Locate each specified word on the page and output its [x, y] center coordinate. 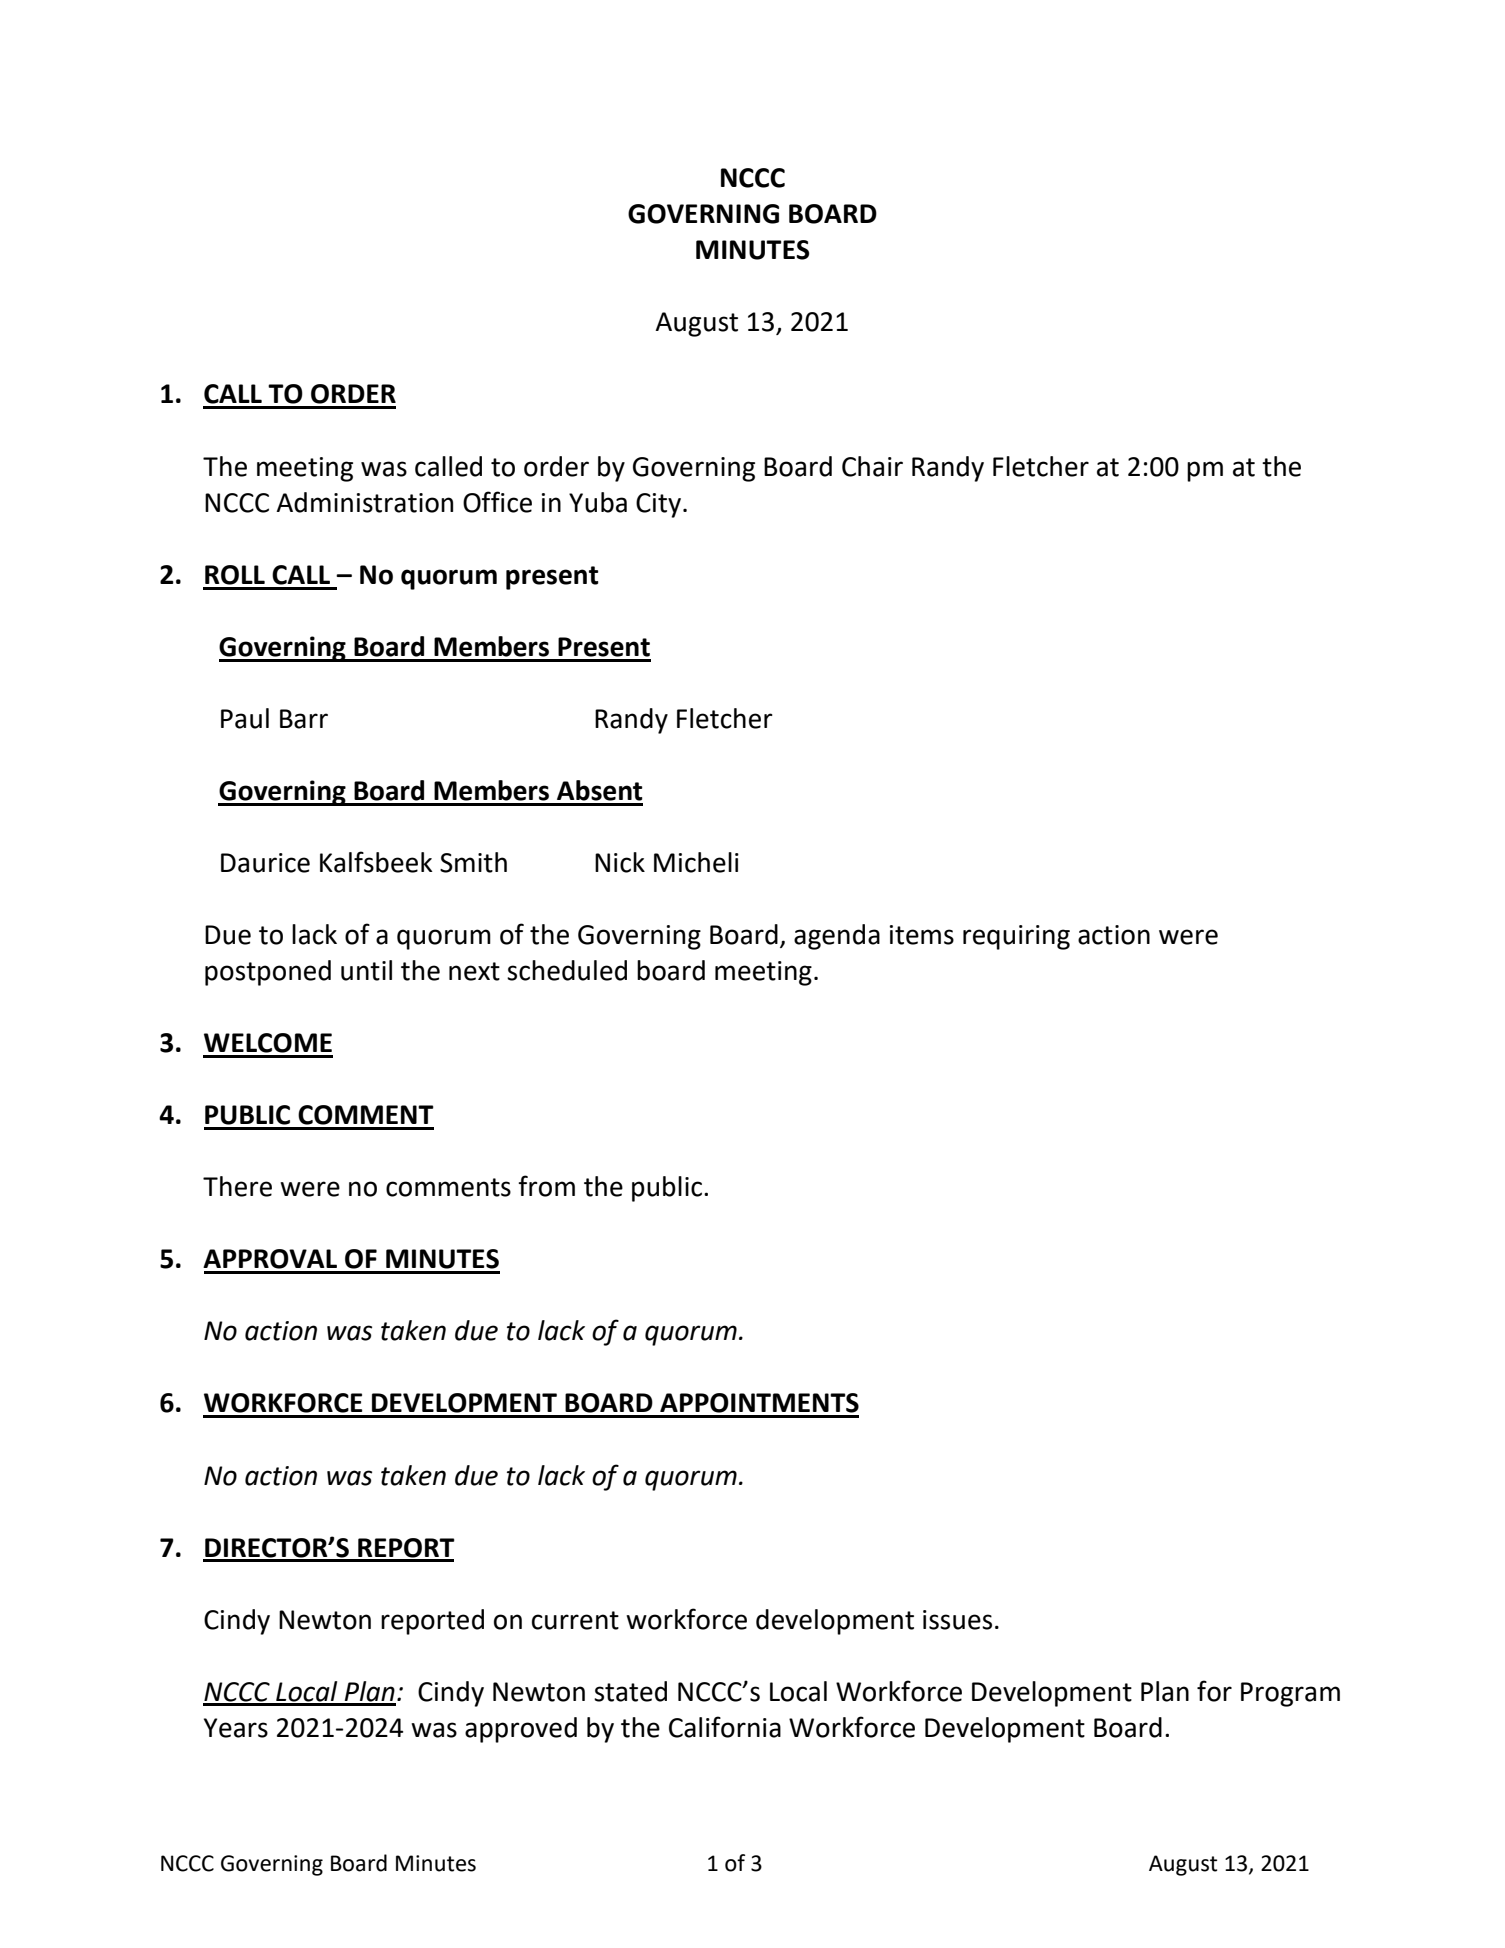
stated [630, 1691]
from [546, 1186]
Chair [872, 466]
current [575, 1620]
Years [236, 1728]
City [658, 505]
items [922, 935]
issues [957, 1620]
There [237, 1186]
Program [1290, 1694]
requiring [1016, 937]
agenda [837, 937]
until [366, 970]
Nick [620, 862]
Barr [304, 719]
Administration [364, 502]
